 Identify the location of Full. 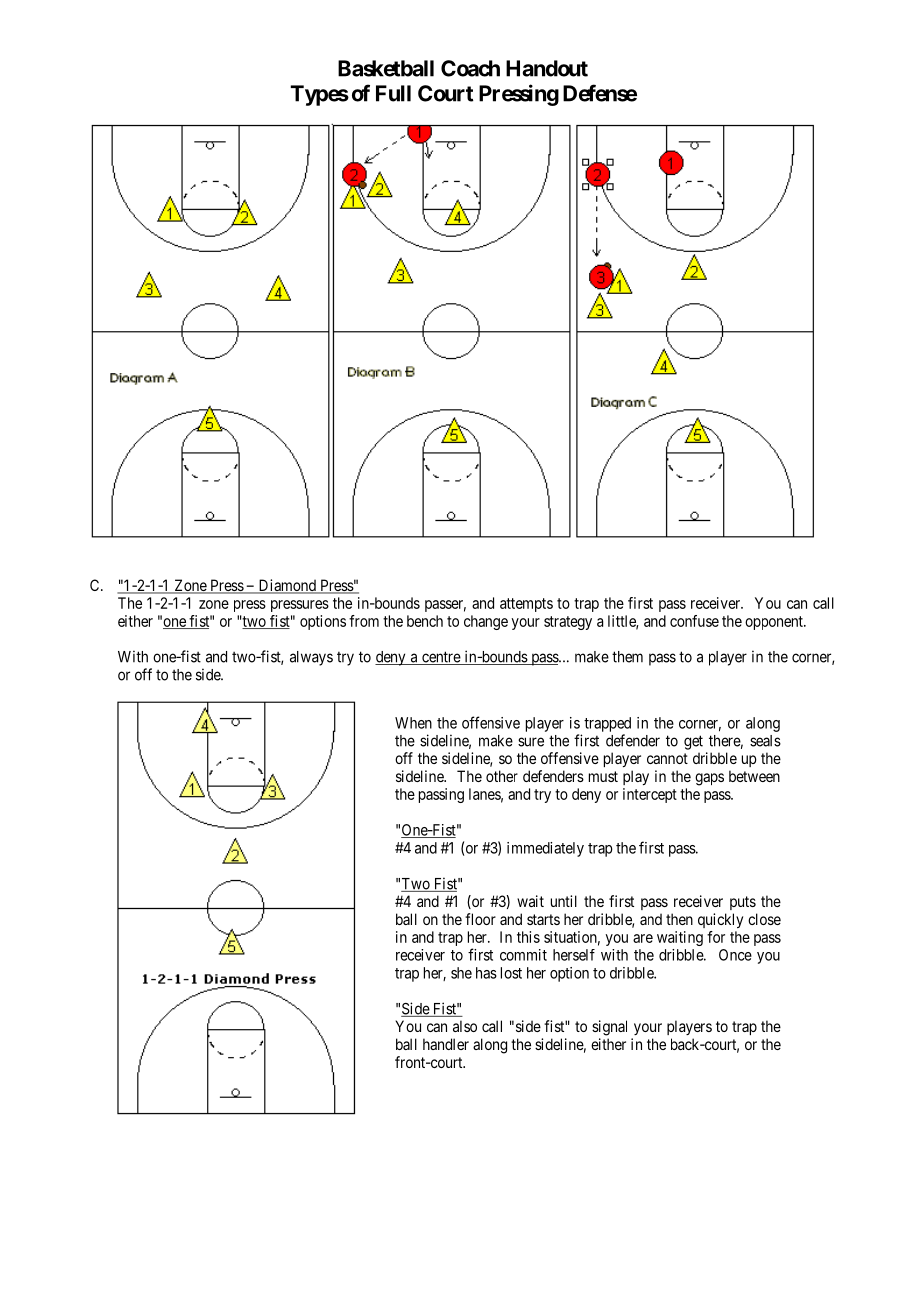
(393, 93).
